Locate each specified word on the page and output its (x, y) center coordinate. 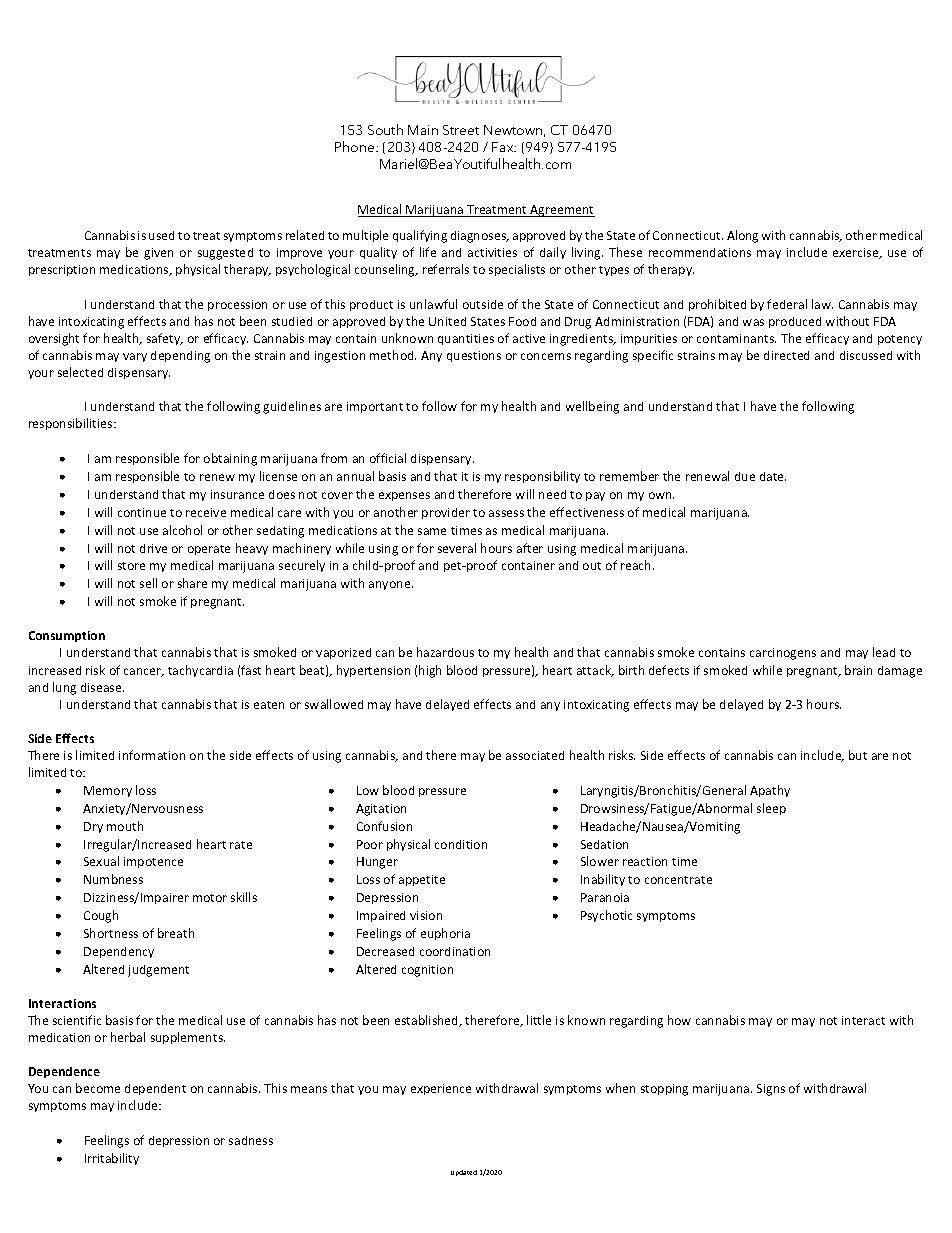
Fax (504, 147)
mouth (125, 826)
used (161, 235)
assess (506, 513)
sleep (771, 809)
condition (461, 844)
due (745, 476)
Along (742, 236)
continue (142, 512)
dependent (155, 1089)
